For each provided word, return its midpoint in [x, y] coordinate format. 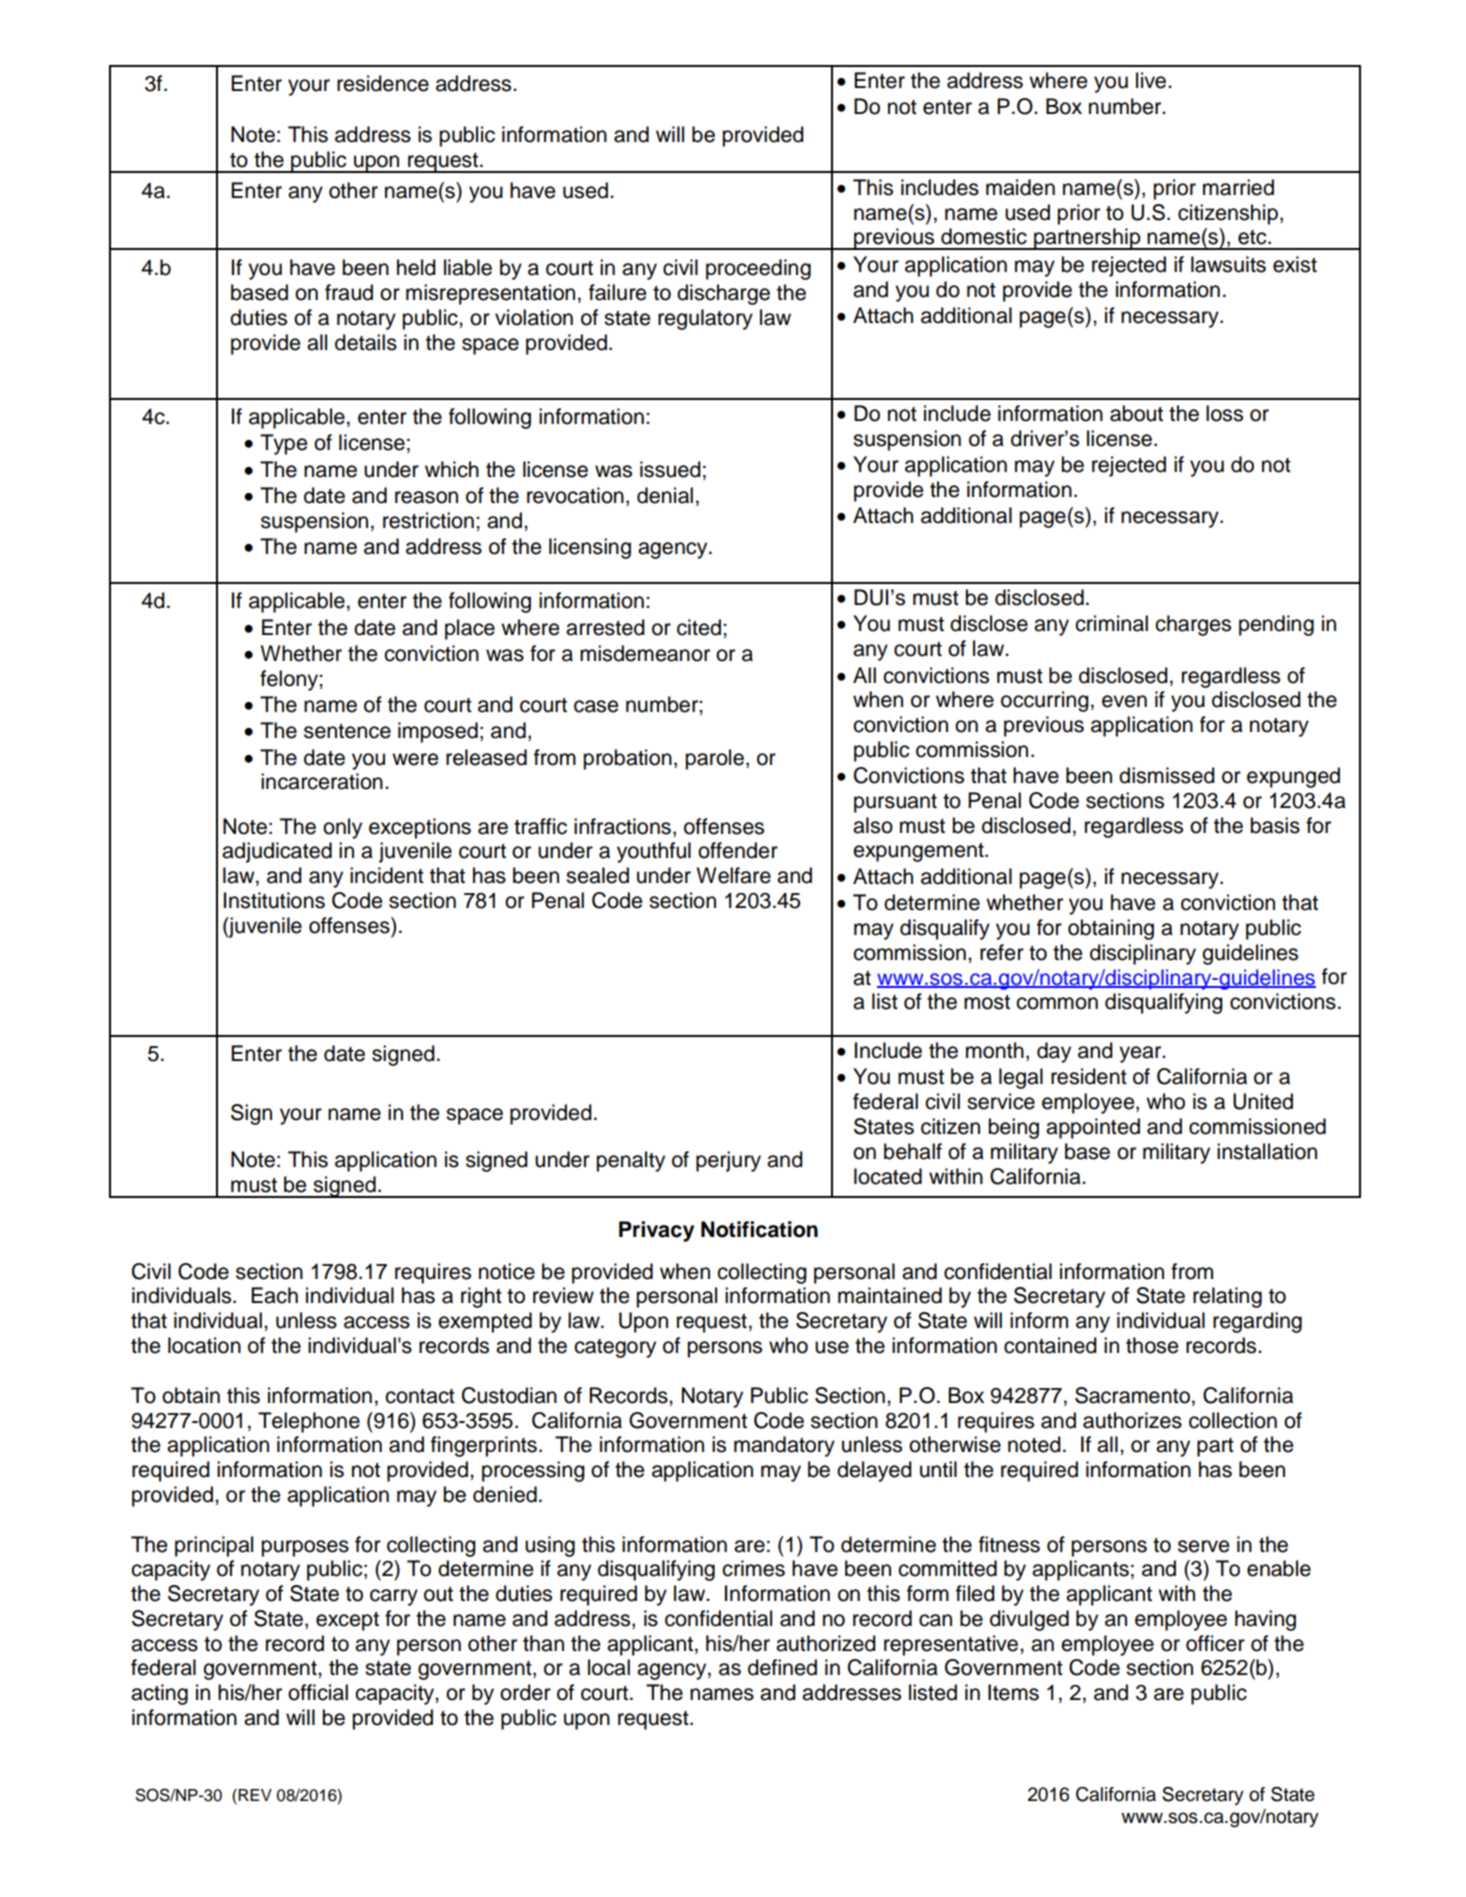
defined [782, 1667]
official [318, 1692]
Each [274, 1295]
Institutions [274, 900]
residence [383, 83]
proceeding [758, 269]
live [1152, 80]
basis [1275, 825]
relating [1227, 1297]
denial [665, 495]
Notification [759, 1229]
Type [283, 444]
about [1136, 413]
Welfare [734, 875]
